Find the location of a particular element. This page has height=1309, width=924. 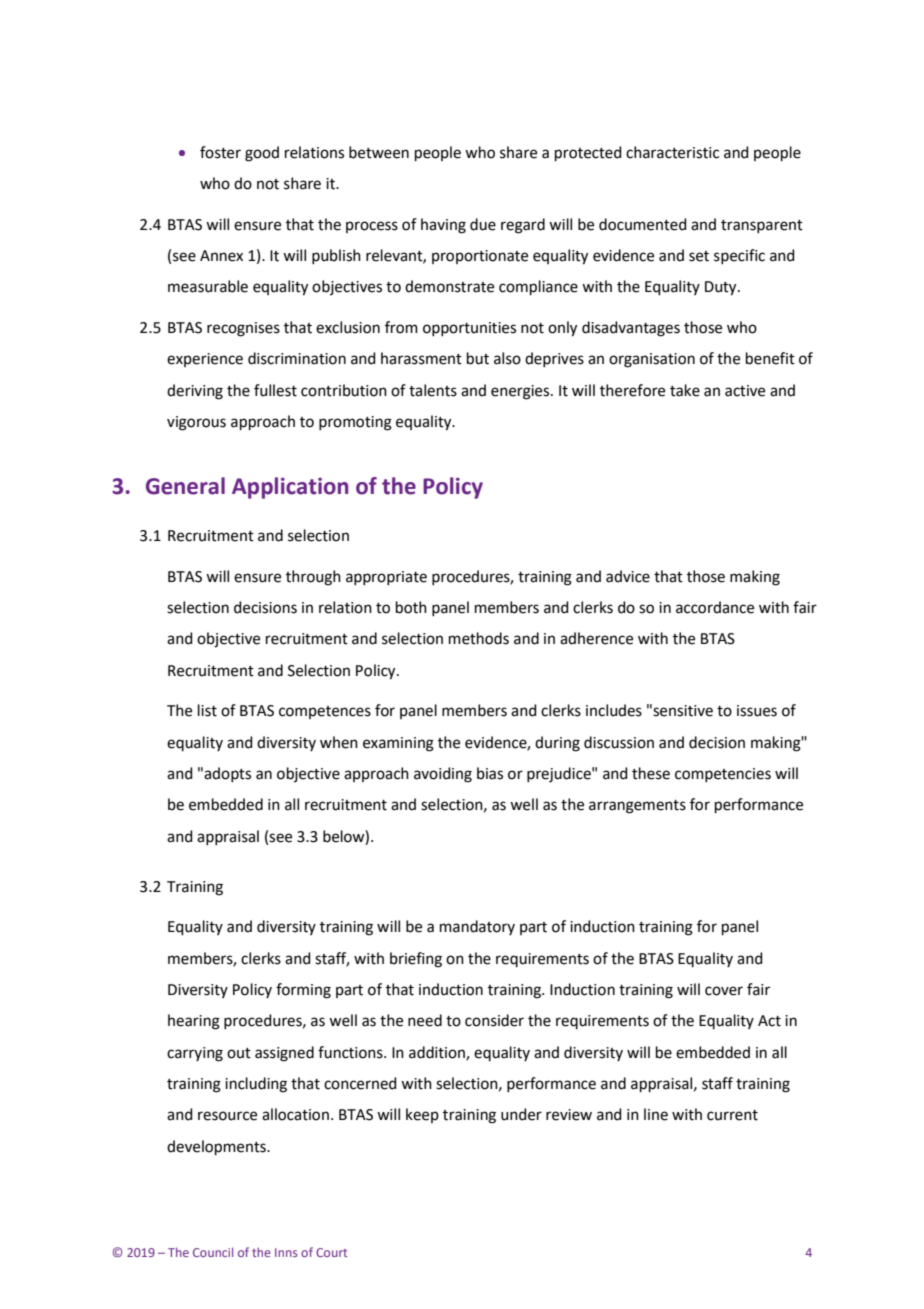

good is located at coordinates (262, 154).
